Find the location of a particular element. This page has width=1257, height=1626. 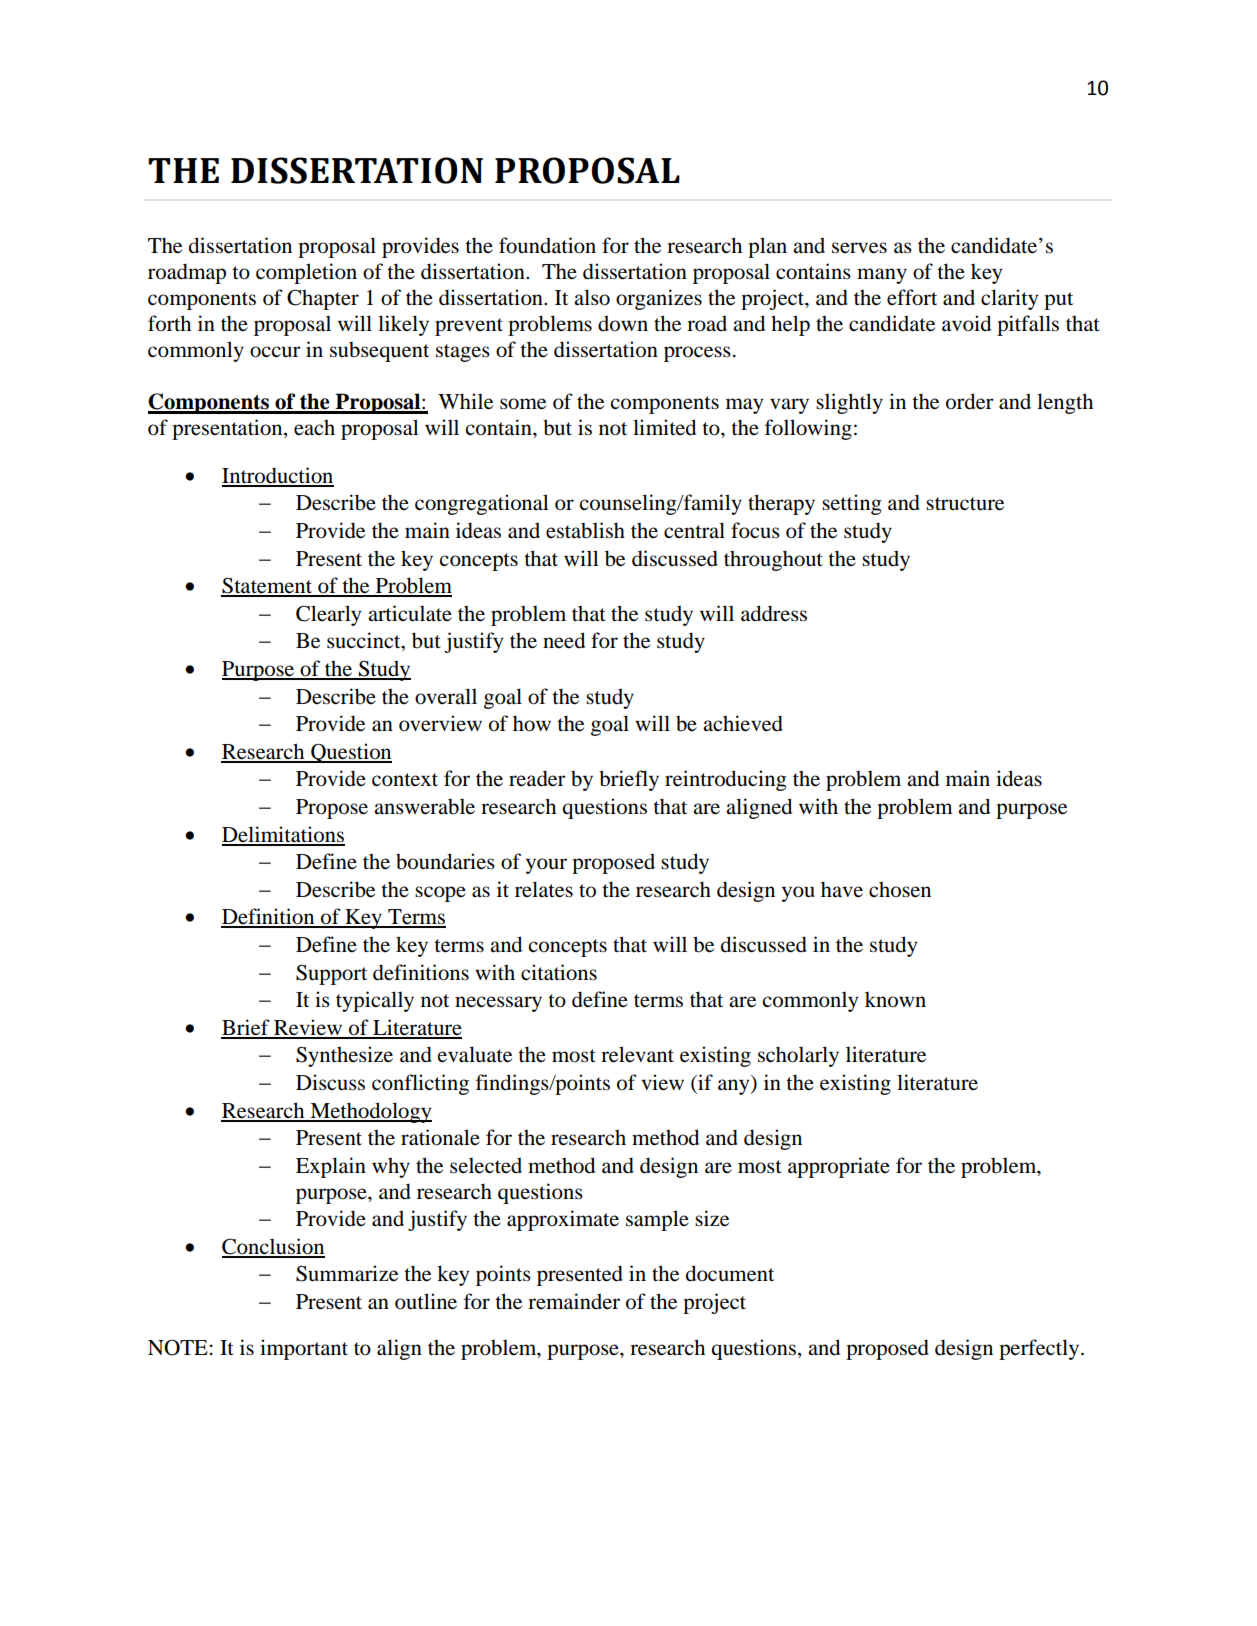

perfectly is located at coordinates (1040, 1349).
